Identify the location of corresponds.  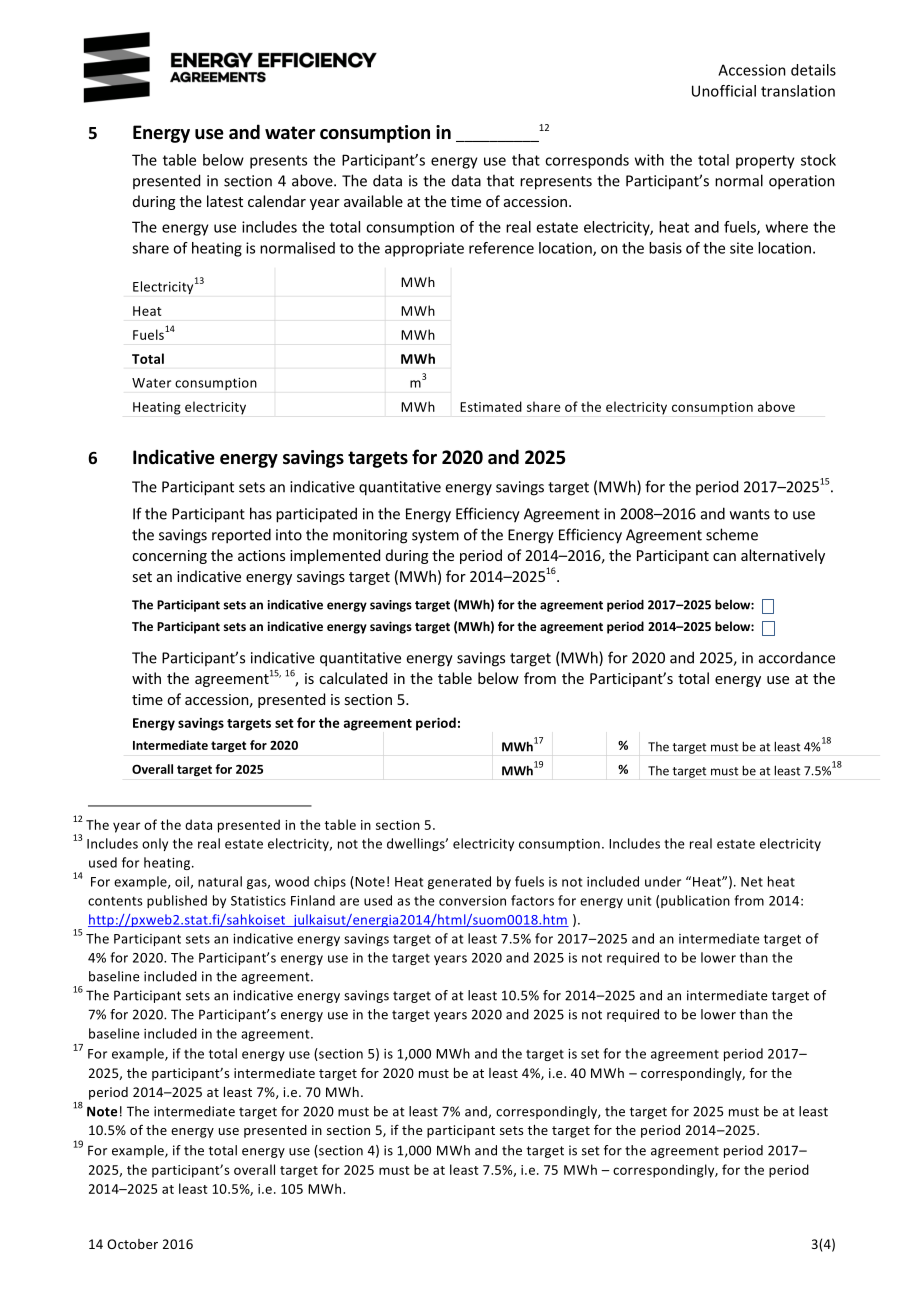
(587, 161).
